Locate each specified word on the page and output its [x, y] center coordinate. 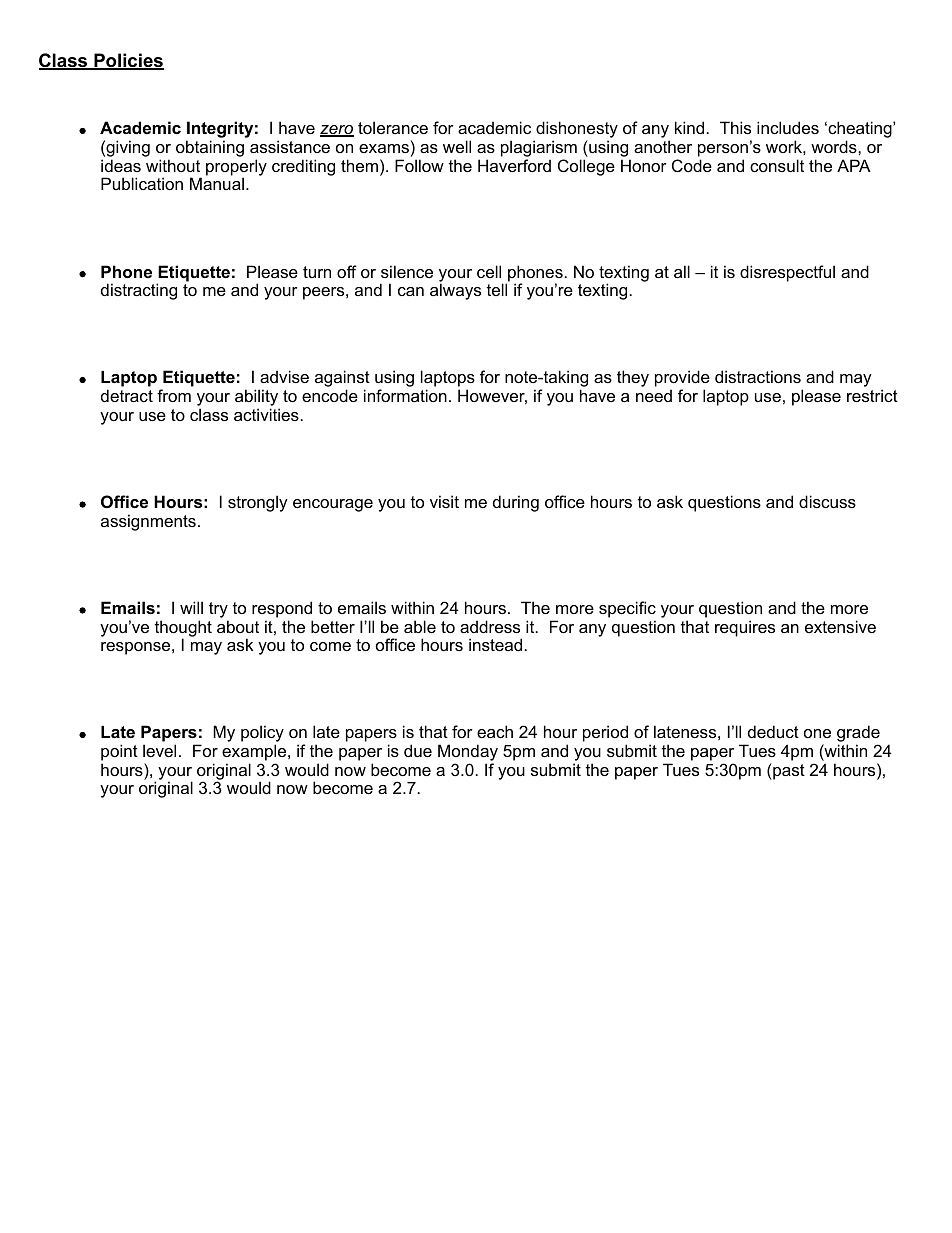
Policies [128, 61]
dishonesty [576, 131]
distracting [139, 291]
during [516, 503]
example [255, 752]
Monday [468, 754]
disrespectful [787, 273]
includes [788, 127]
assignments [148, 522]
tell [497, 289]
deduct [773, 731]
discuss [827, 501]
